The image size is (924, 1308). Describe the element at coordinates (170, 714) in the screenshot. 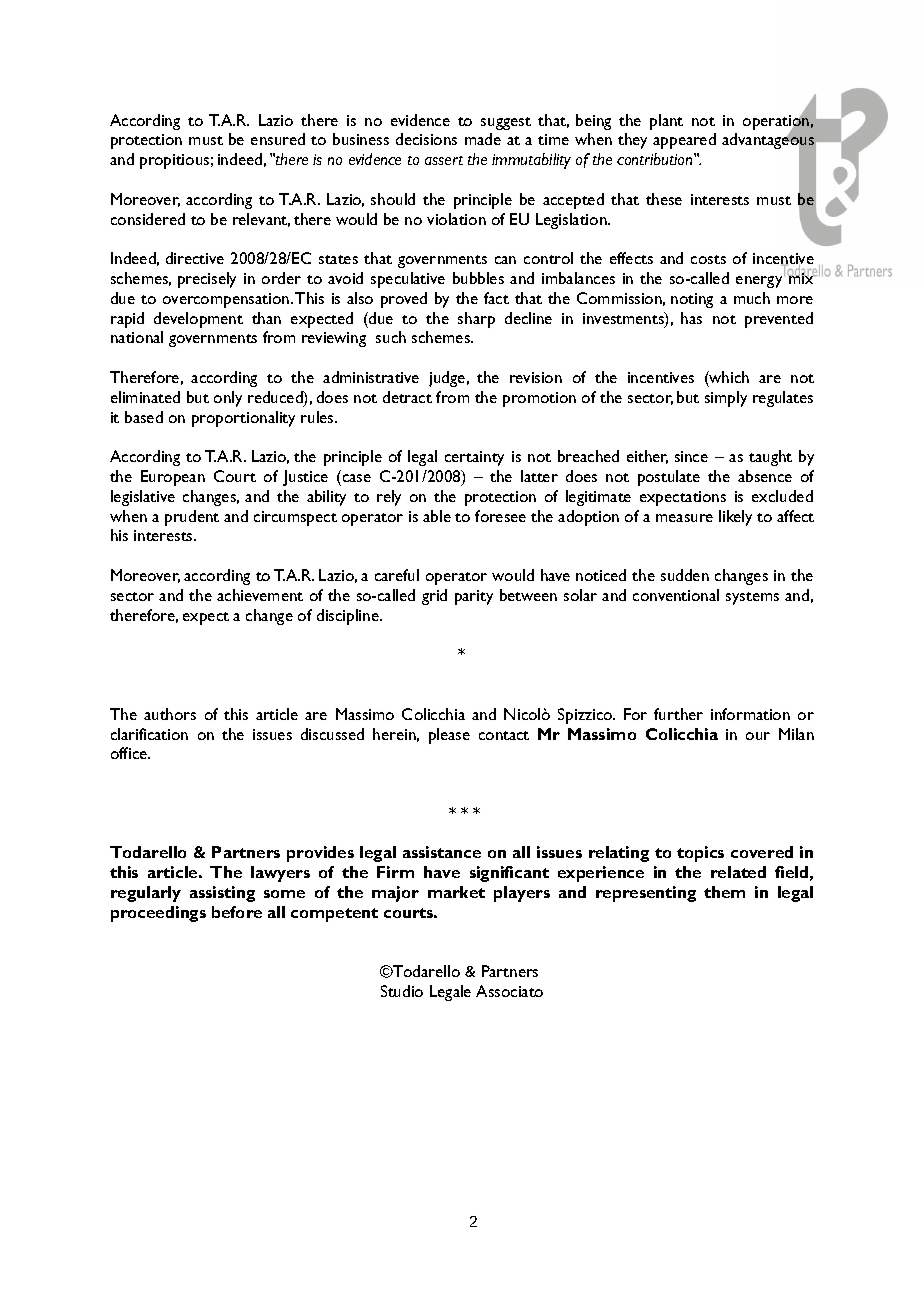

I see `authors` at that location.
